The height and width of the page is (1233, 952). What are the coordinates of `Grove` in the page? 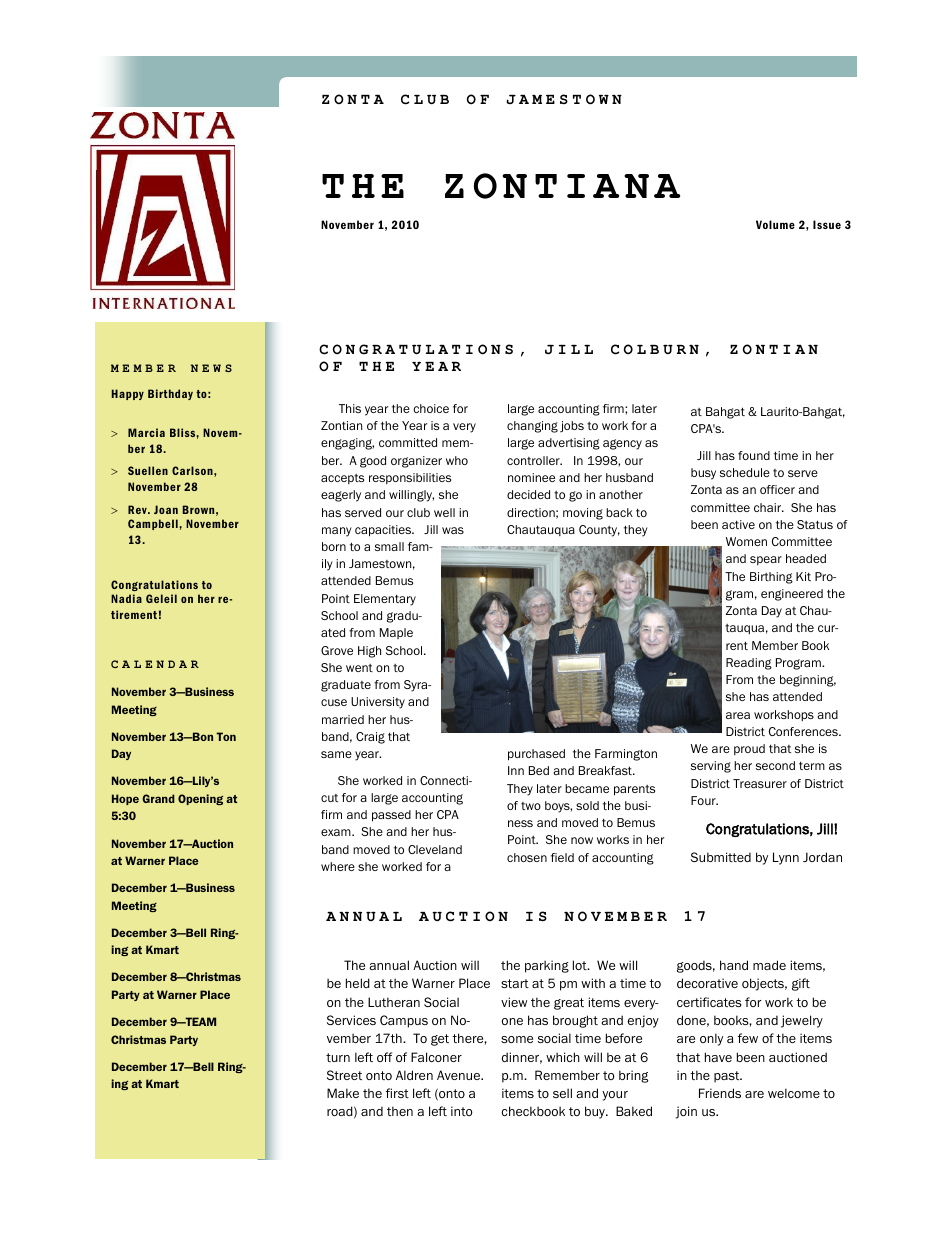 It's located at (337, 650).
